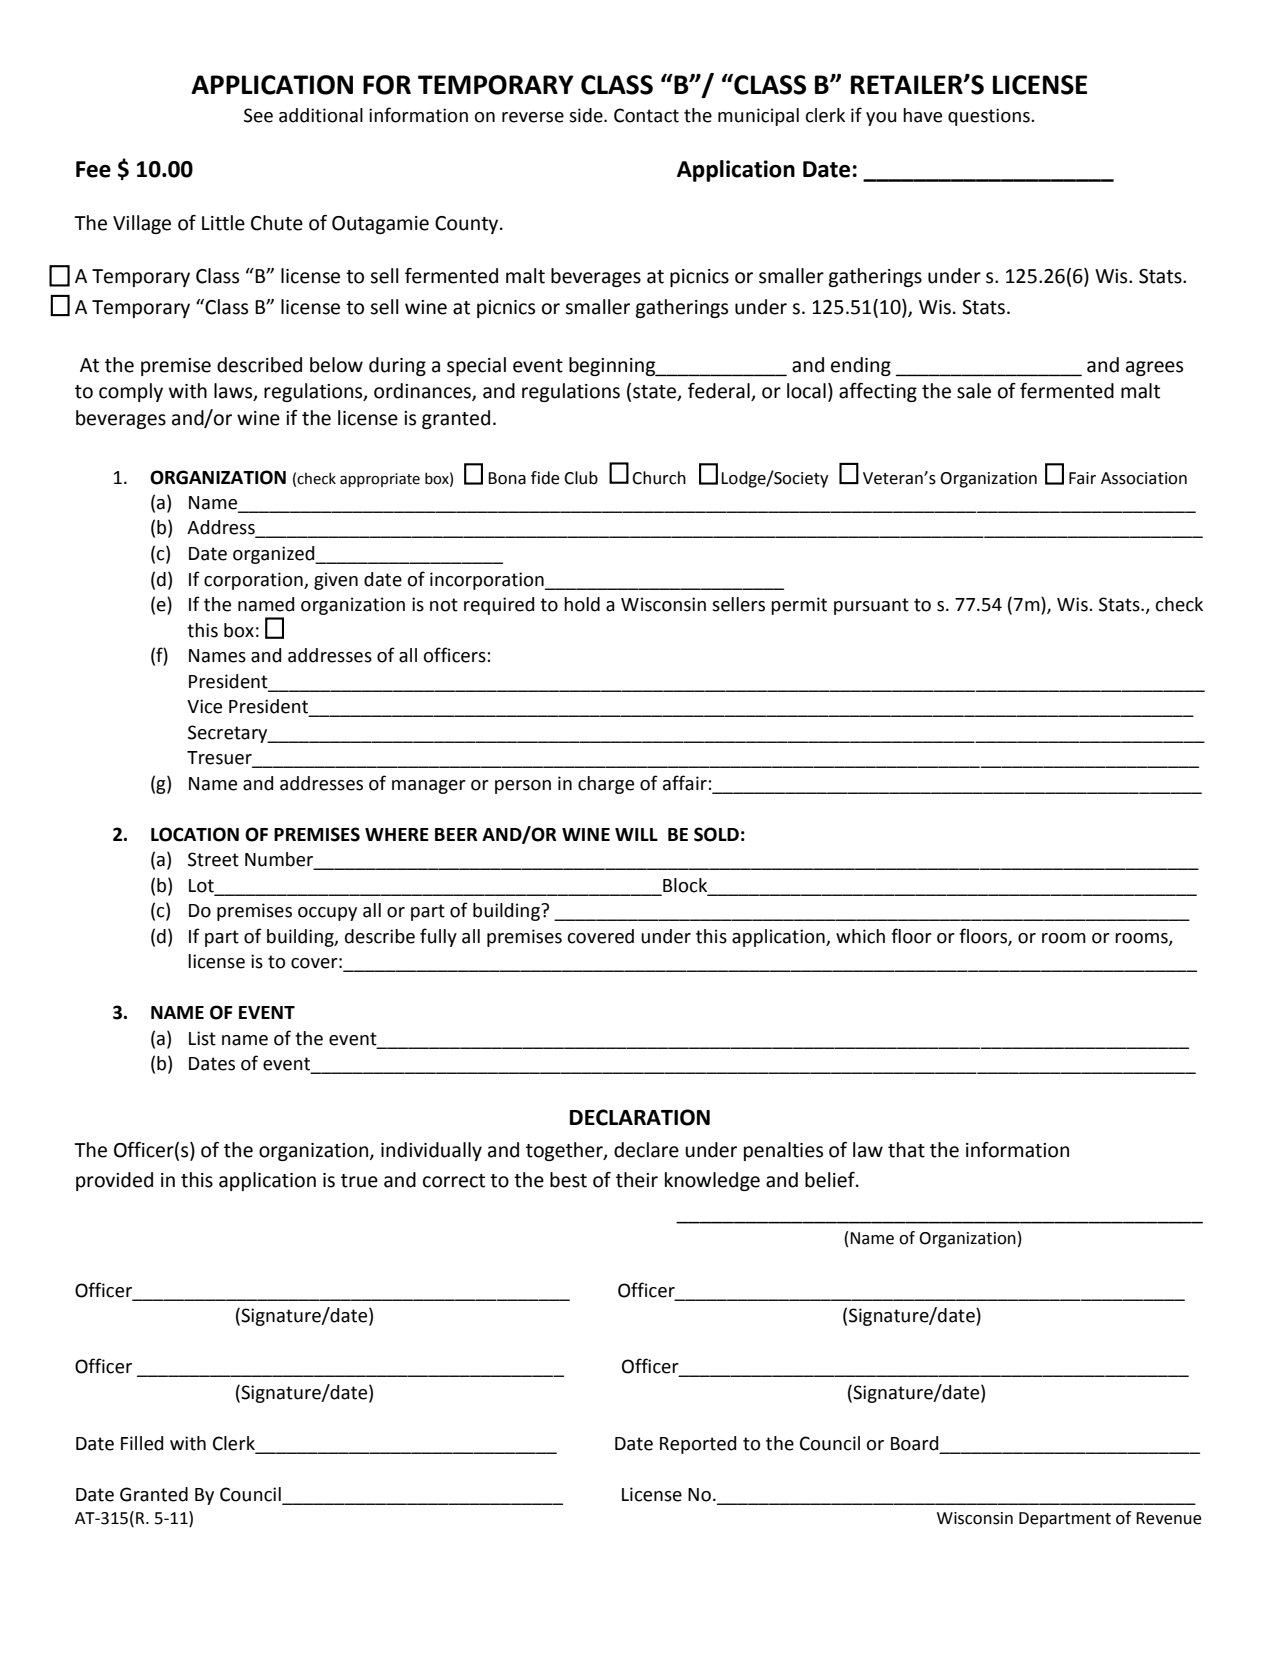 The image size is (1279, 1655). What do you see at coordinates (860, 936) in the document?
I see `which` at bounding box center [860, 936].
